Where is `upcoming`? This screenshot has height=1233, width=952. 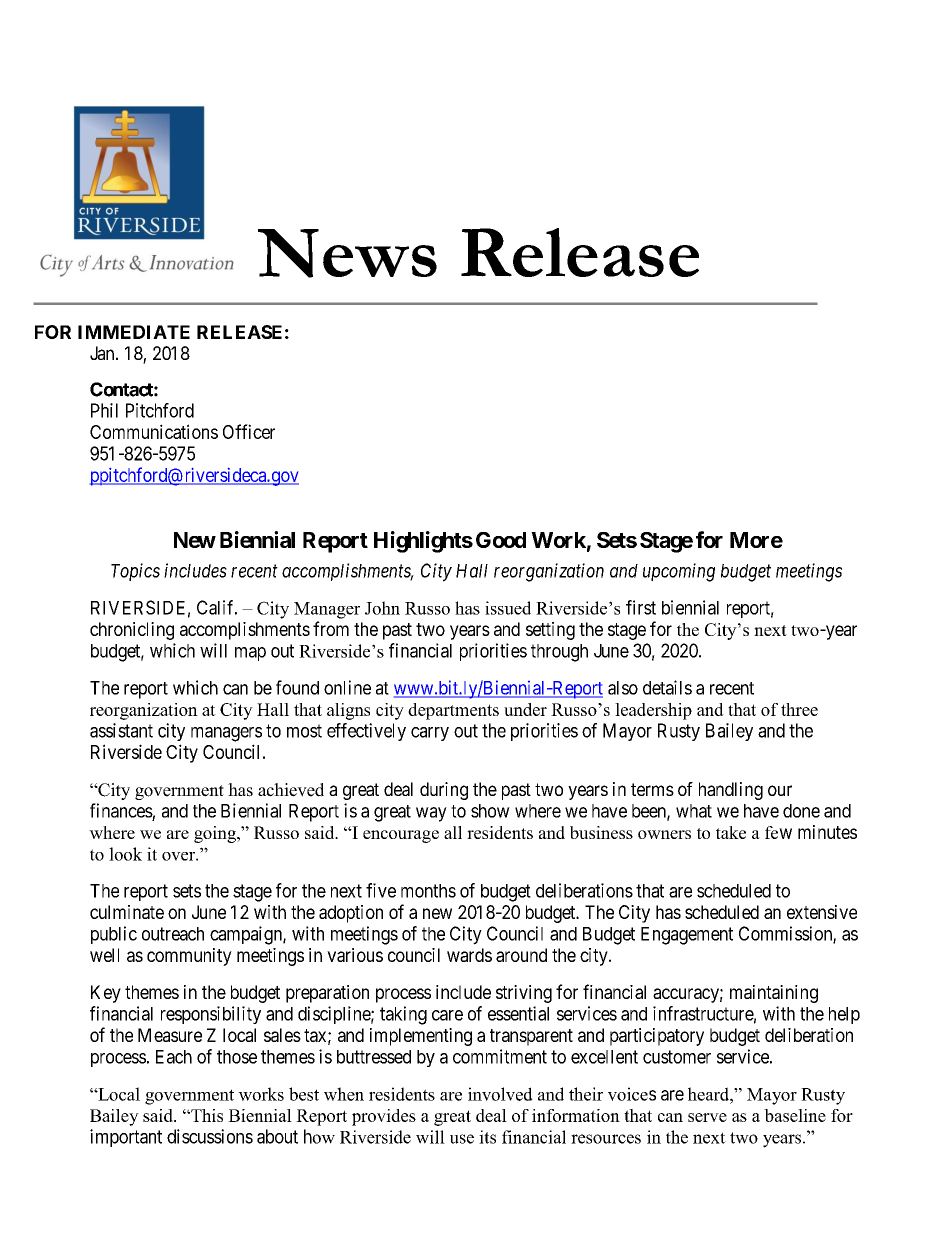 upcoming is located at coordinates (679, 572).
